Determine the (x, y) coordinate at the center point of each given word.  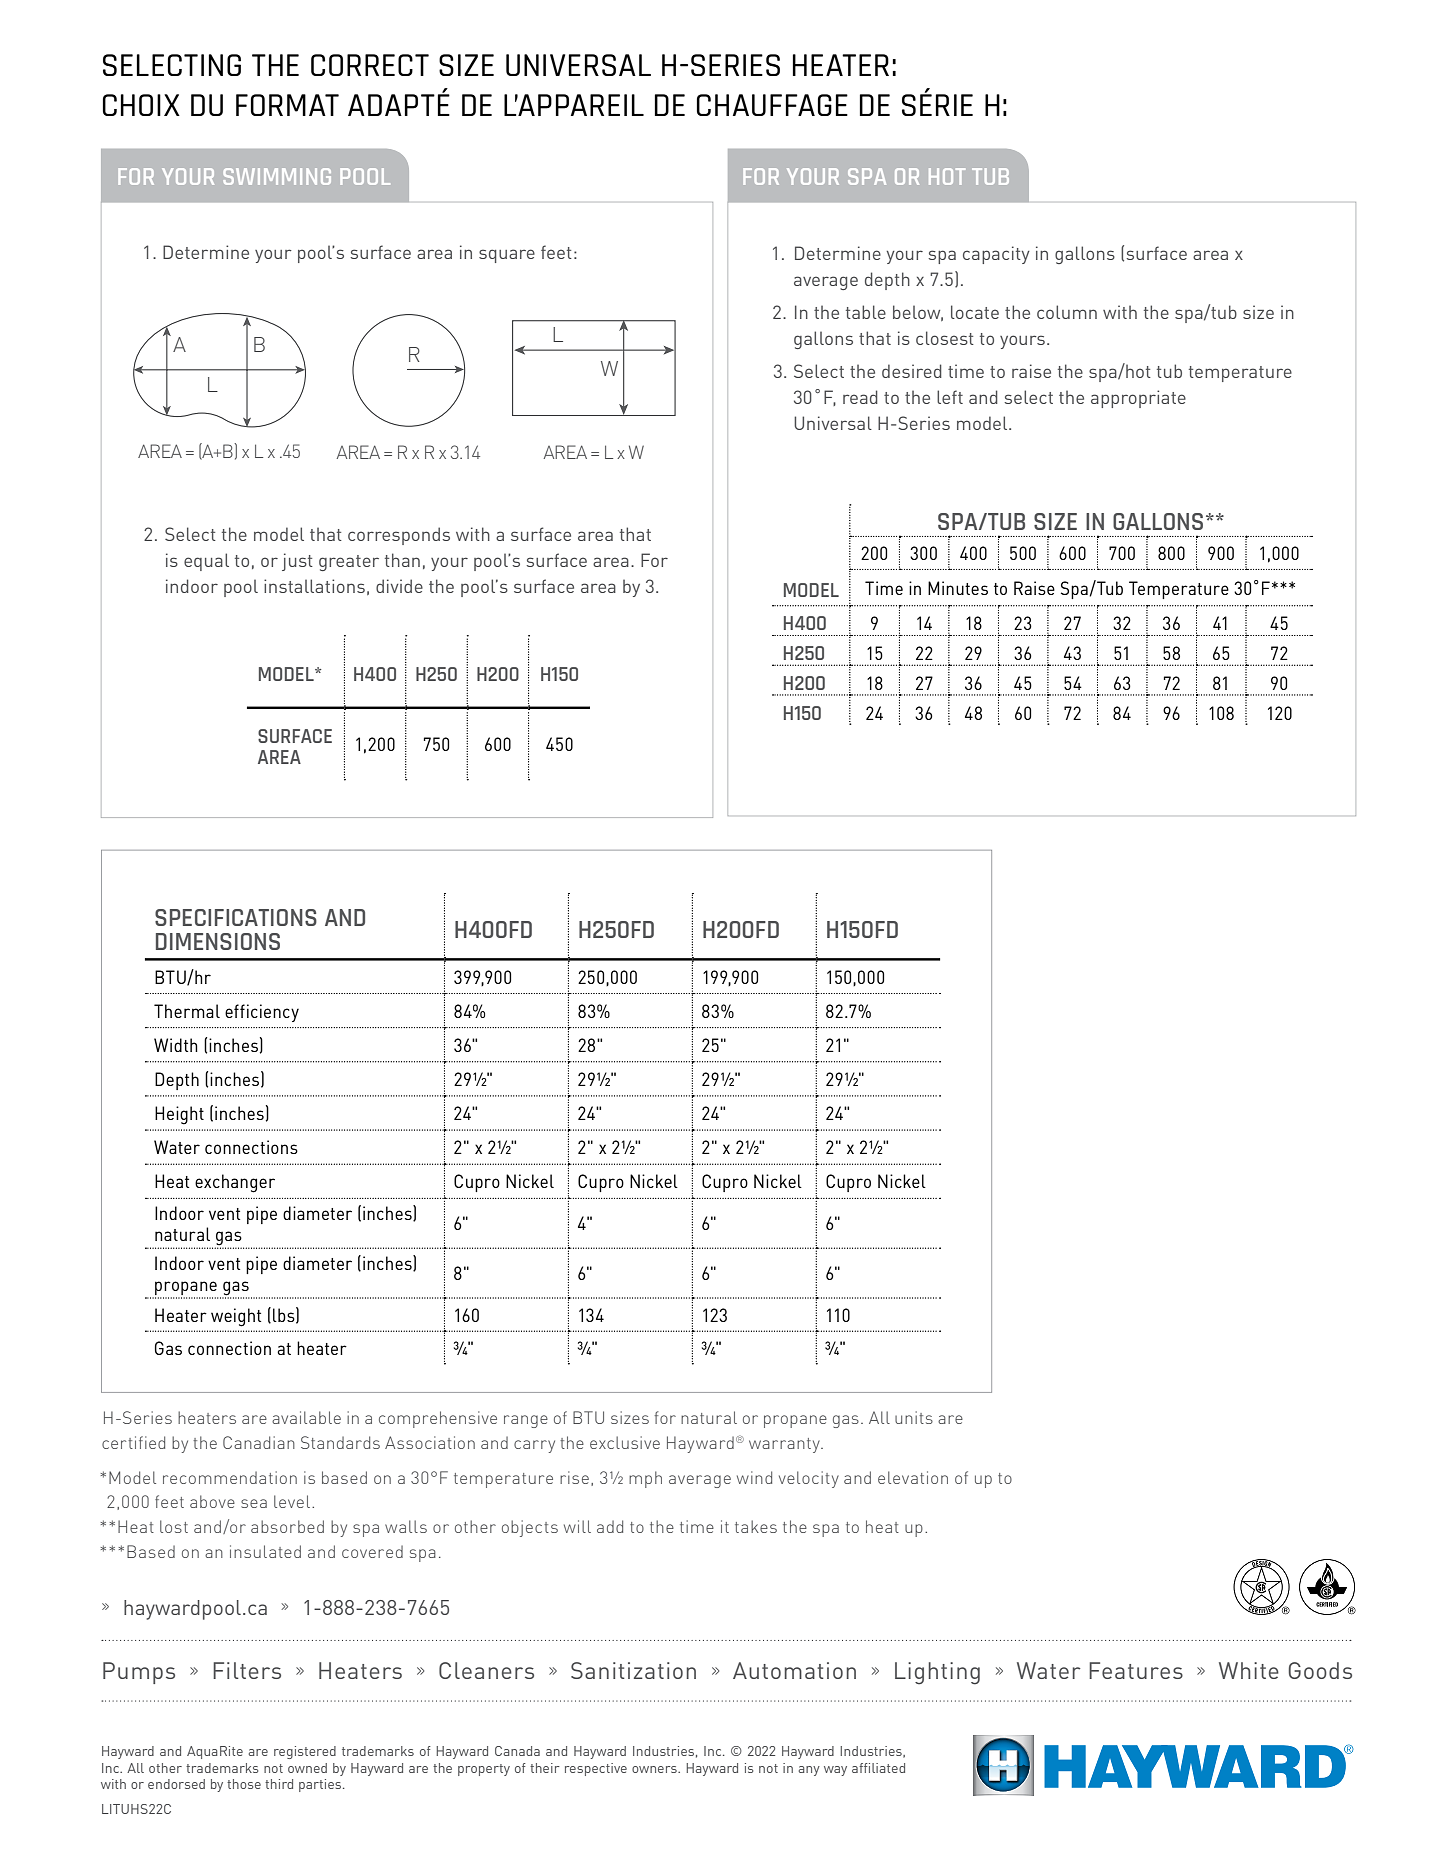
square (507, 256)
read (860, 397)
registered (305, 1752)
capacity (996, 255)
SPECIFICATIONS (236, 917)
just (297, 562)
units (914, 1417)
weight (236, 1317)
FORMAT (287, 105)
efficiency (262, 1013)
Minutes (958, 588)
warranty (785, 1445)
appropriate (1138, 399)
